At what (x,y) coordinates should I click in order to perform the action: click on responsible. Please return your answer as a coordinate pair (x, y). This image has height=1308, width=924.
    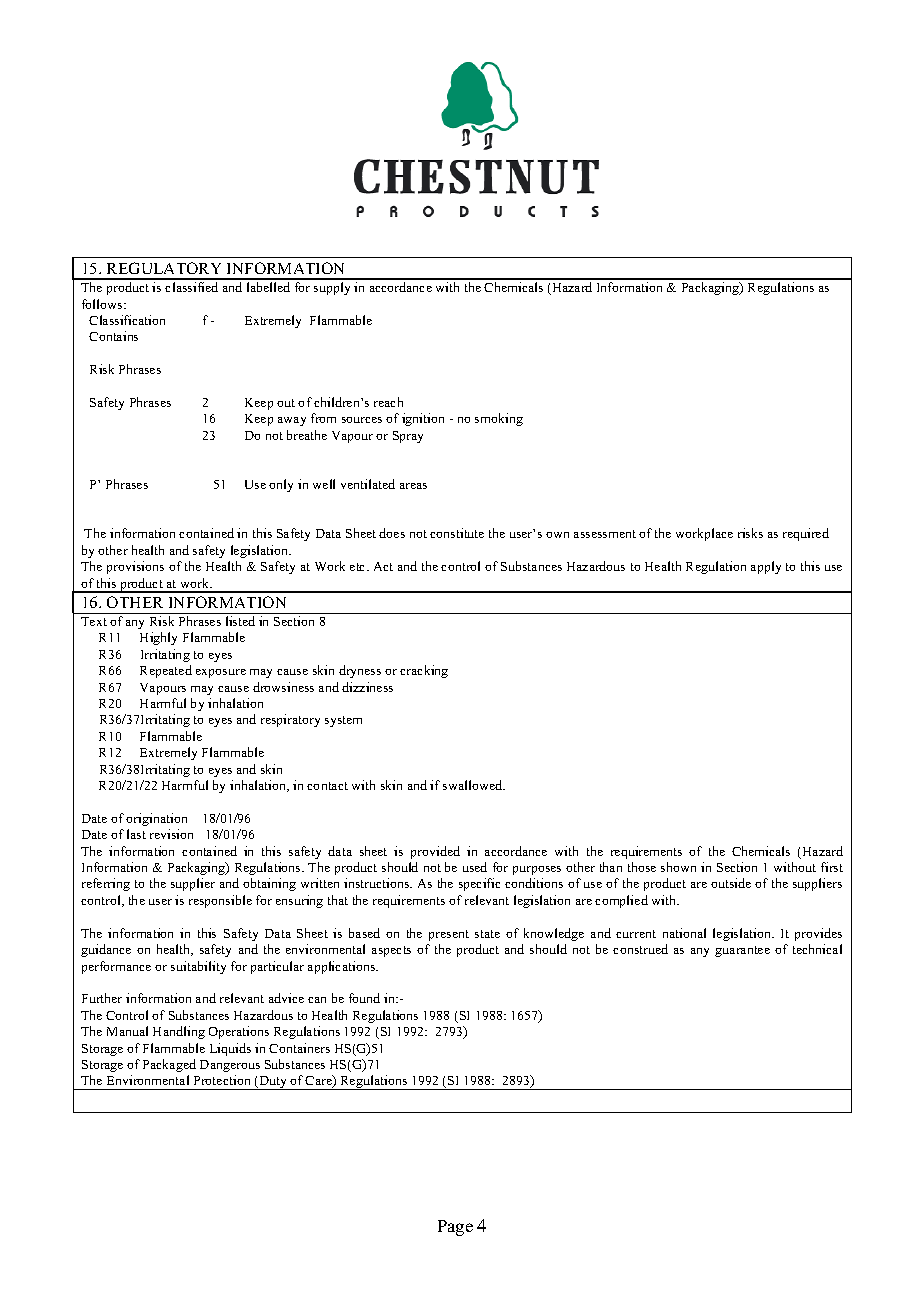
    Looking at the image, I should click on (220, 901).
